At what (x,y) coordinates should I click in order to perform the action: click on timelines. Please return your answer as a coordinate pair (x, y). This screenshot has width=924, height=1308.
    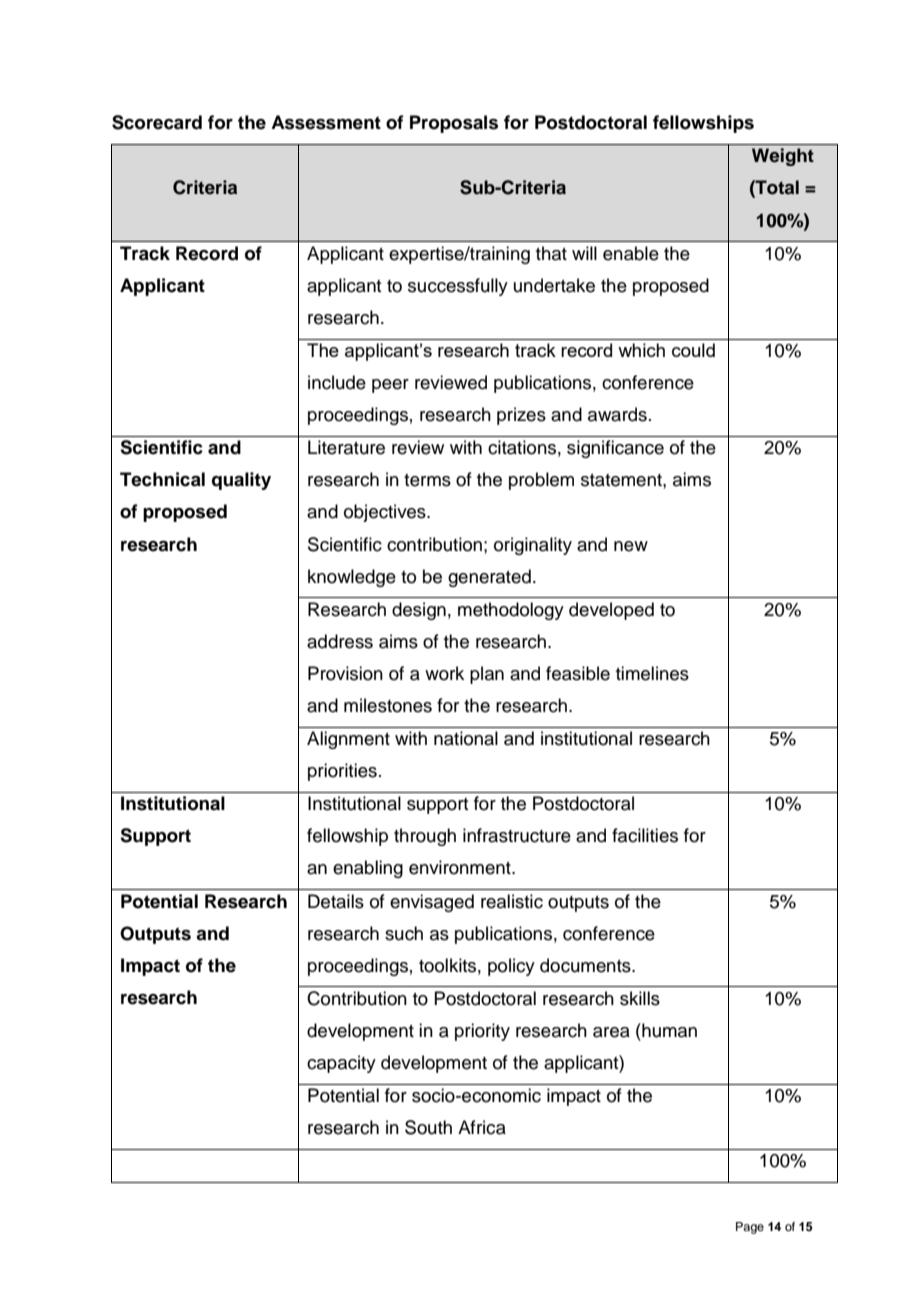
    Looking at the image, I should click on (652, 673).
